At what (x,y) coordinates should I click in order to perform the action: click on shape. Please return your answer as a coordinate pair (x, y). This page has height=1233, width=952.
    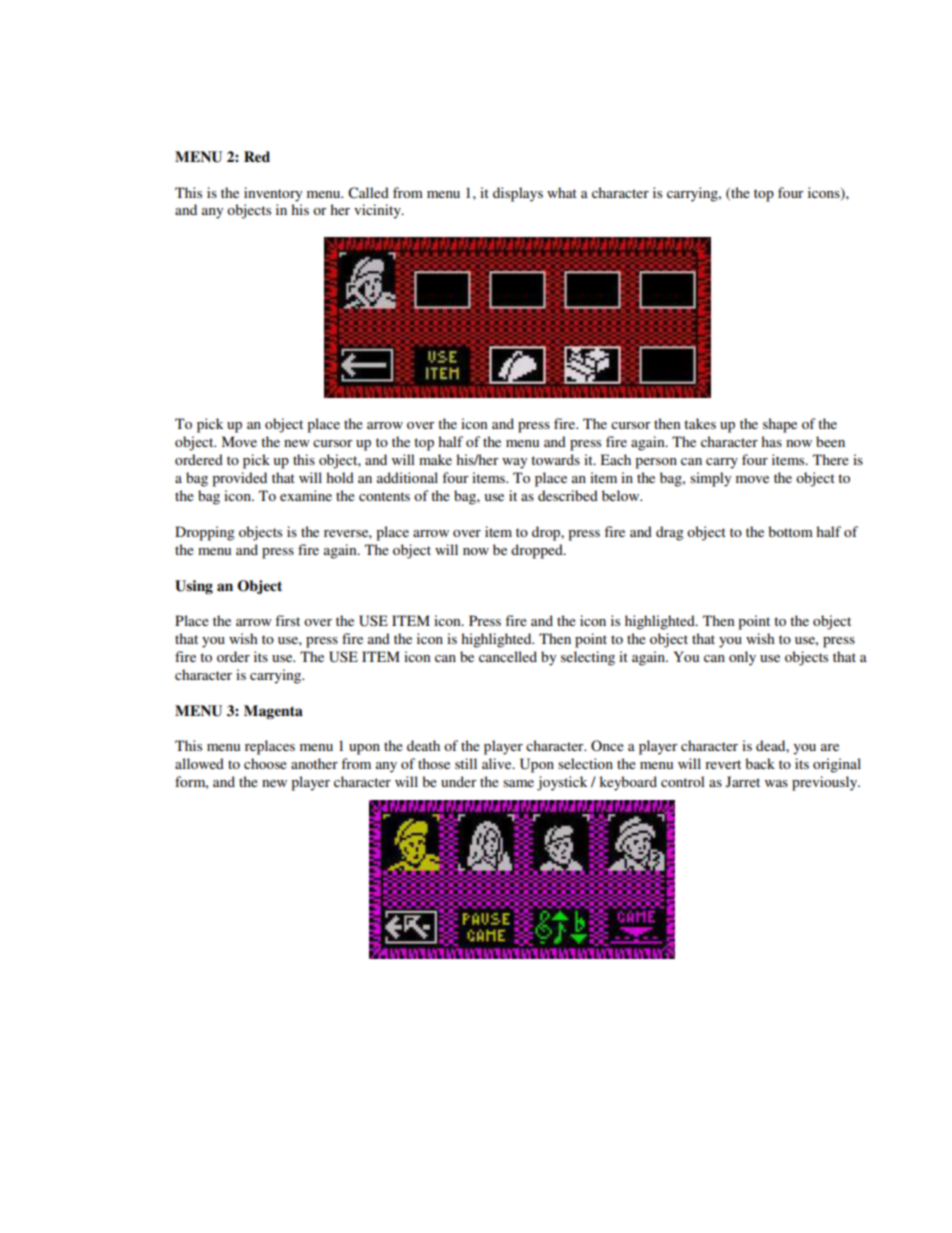
    Looking at the image, I should click on (780, 425).
